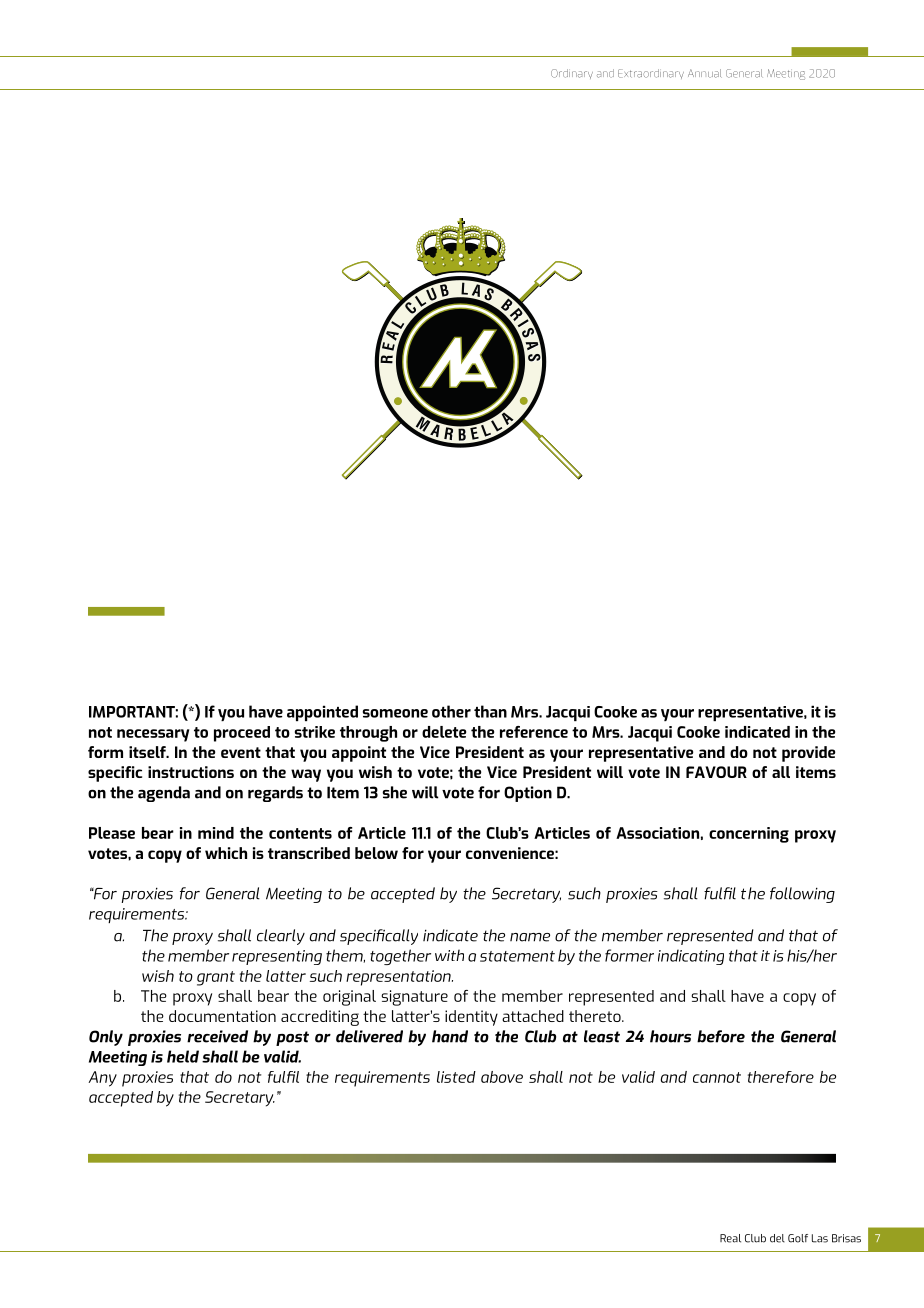 The width and height of the screenshot is (924, 1308). I want to click on listed, so click(456, 1077).
